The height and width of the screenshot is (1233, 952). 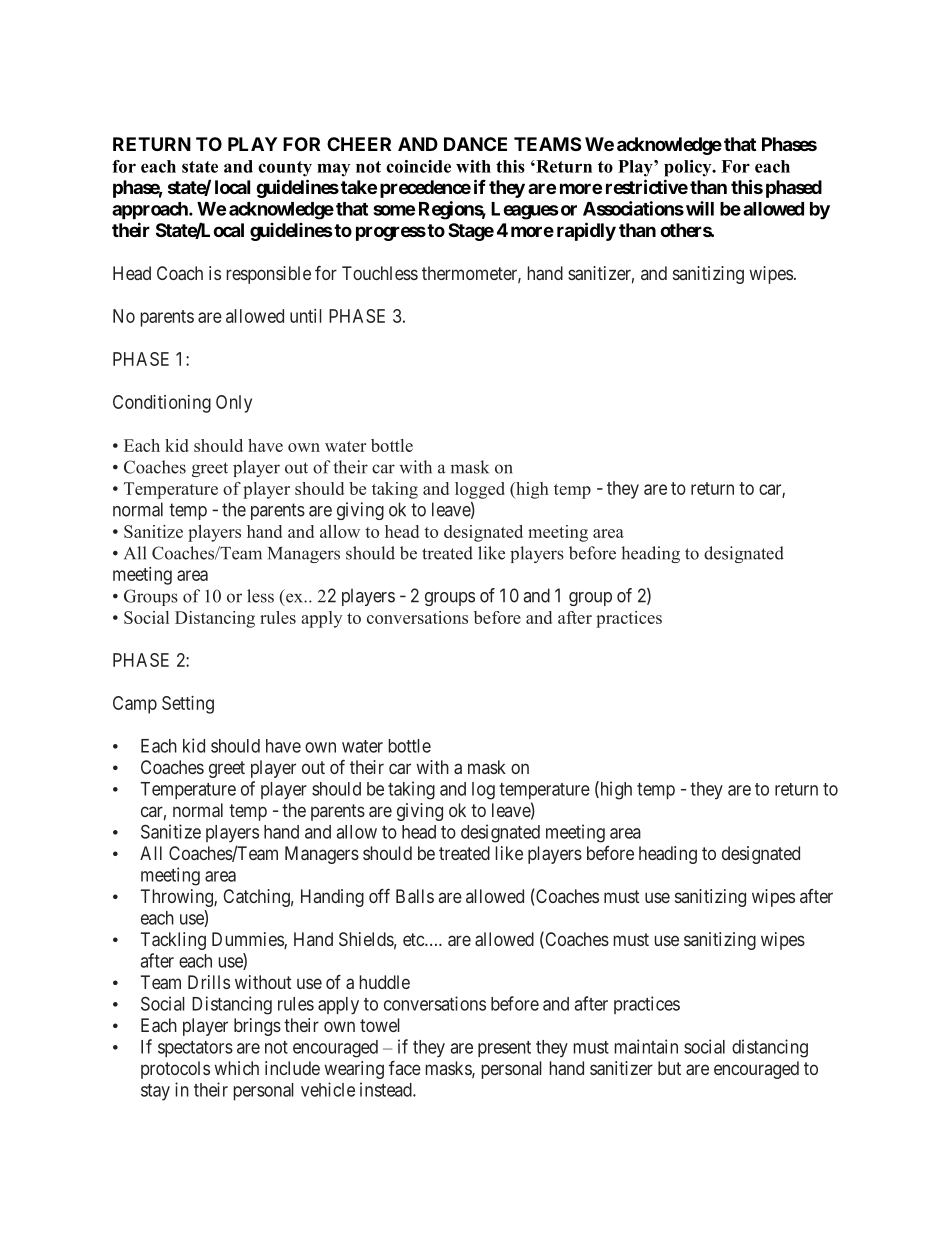 I want to click on policy, so click(x=689, y=168).
